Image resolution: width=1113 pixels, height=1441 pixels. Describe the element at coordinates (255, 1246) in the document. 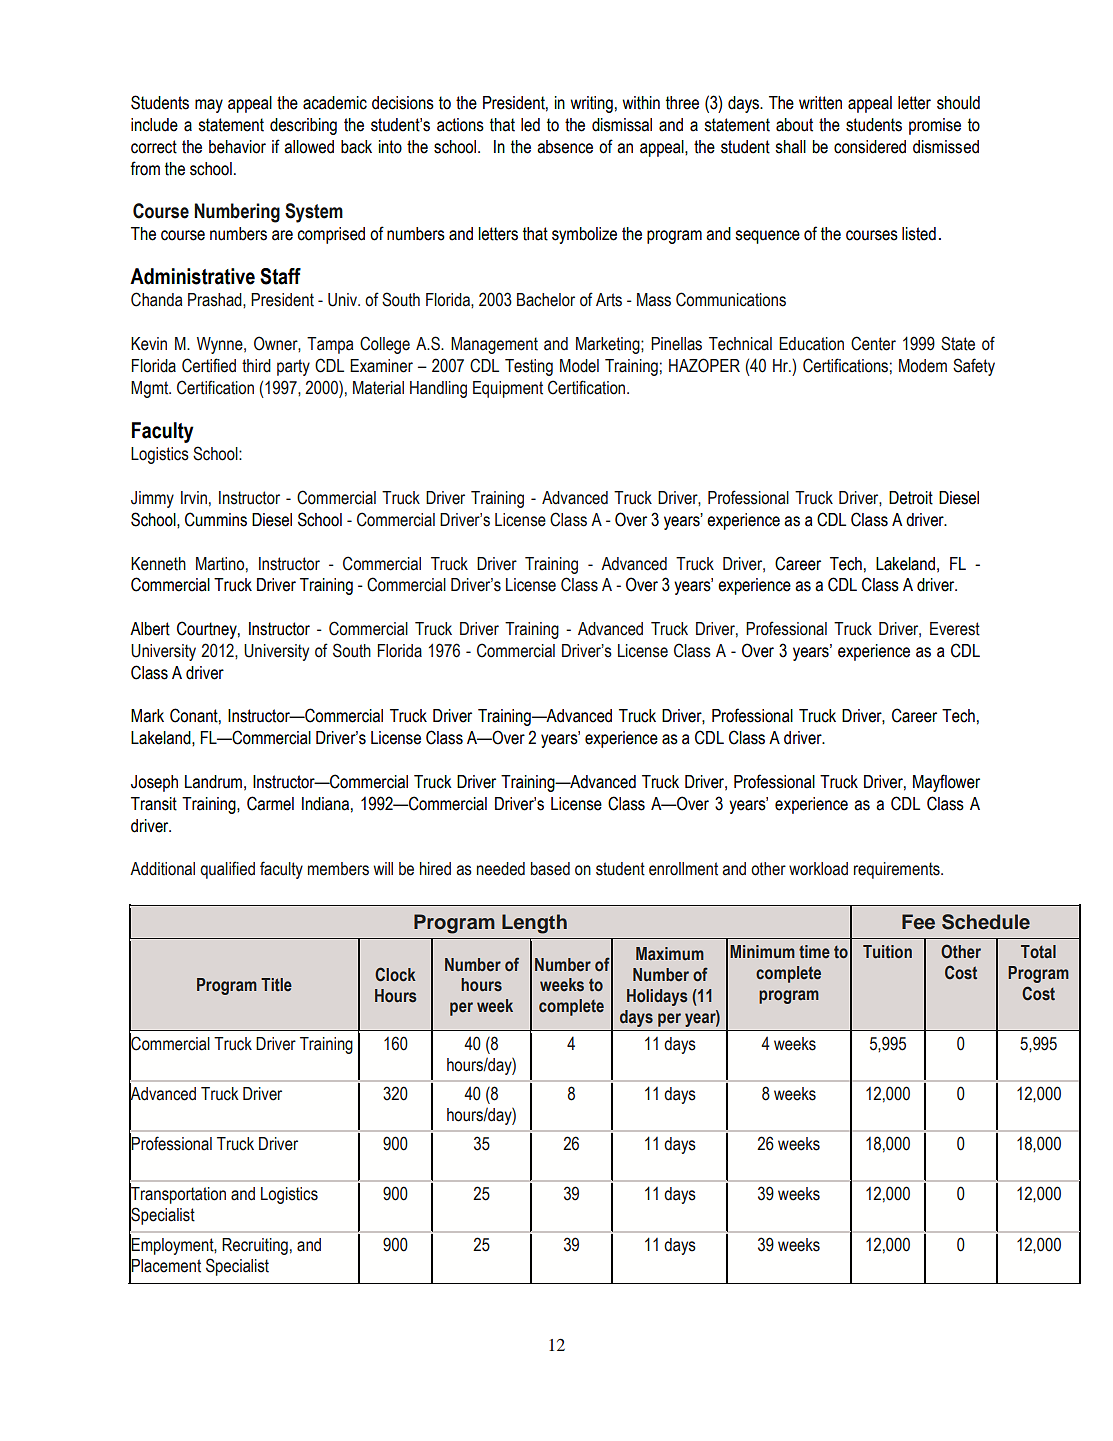

I see `Recruiting` at that location.
